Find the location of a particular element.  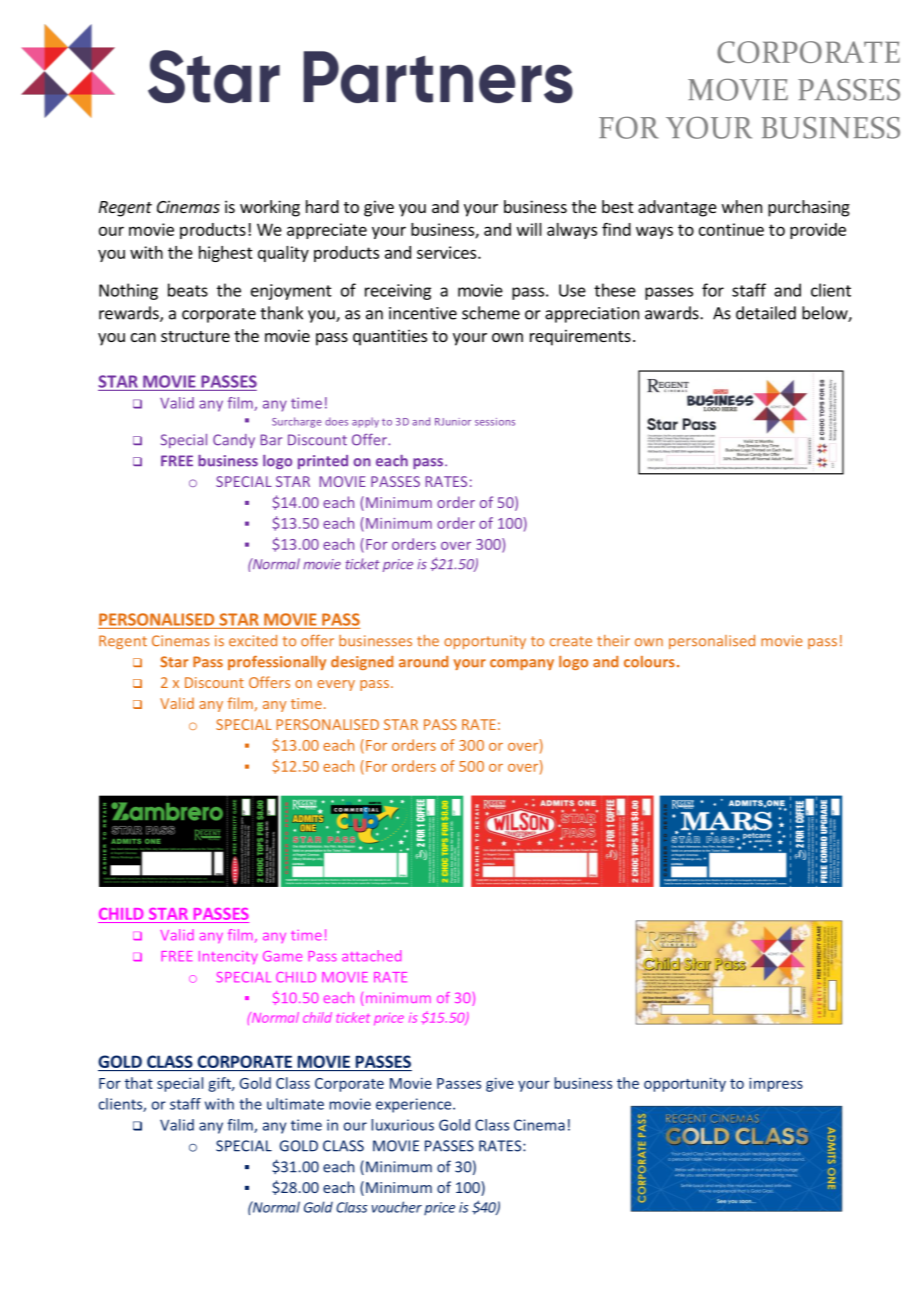

continue is located at coordinates (731, 229).
